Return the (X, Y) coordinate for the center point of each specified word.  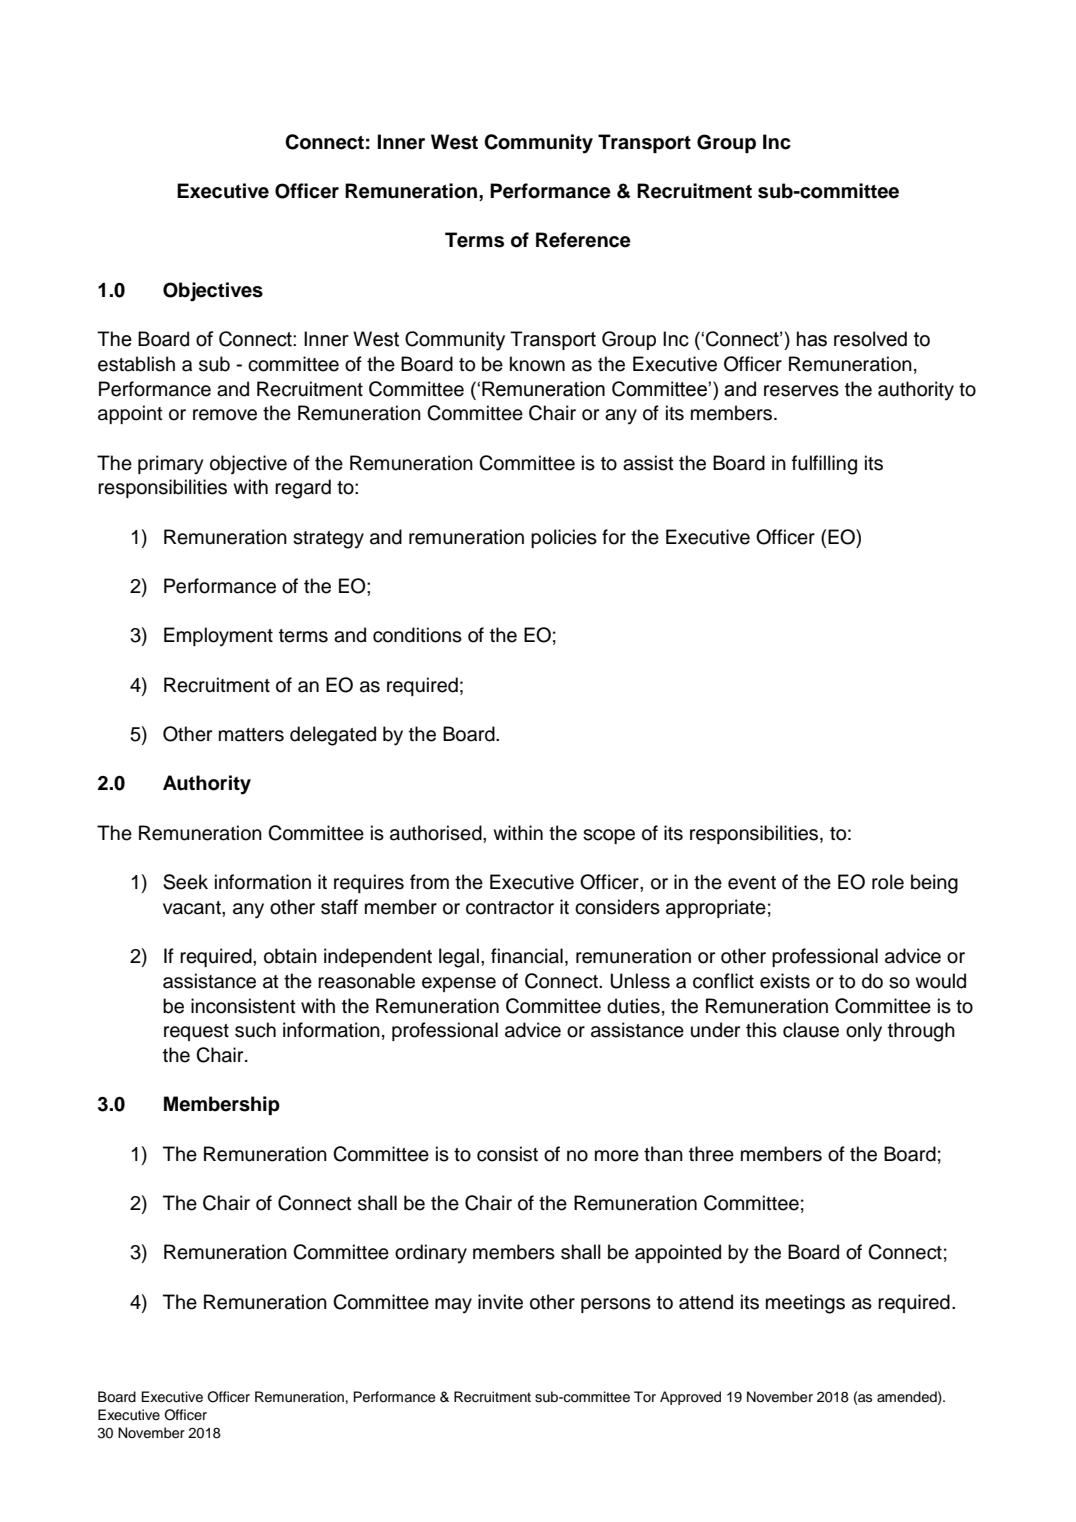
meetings (805, 1304)
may (453, 1306)
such (255, 1030)
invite (500, 1302)
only (864, 1032)
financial (527, 956)
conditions (417, 635)
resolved (870, 339)
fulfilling (824, 465)
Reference (583, 240)
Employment (218, 637)
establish (136, 364)
